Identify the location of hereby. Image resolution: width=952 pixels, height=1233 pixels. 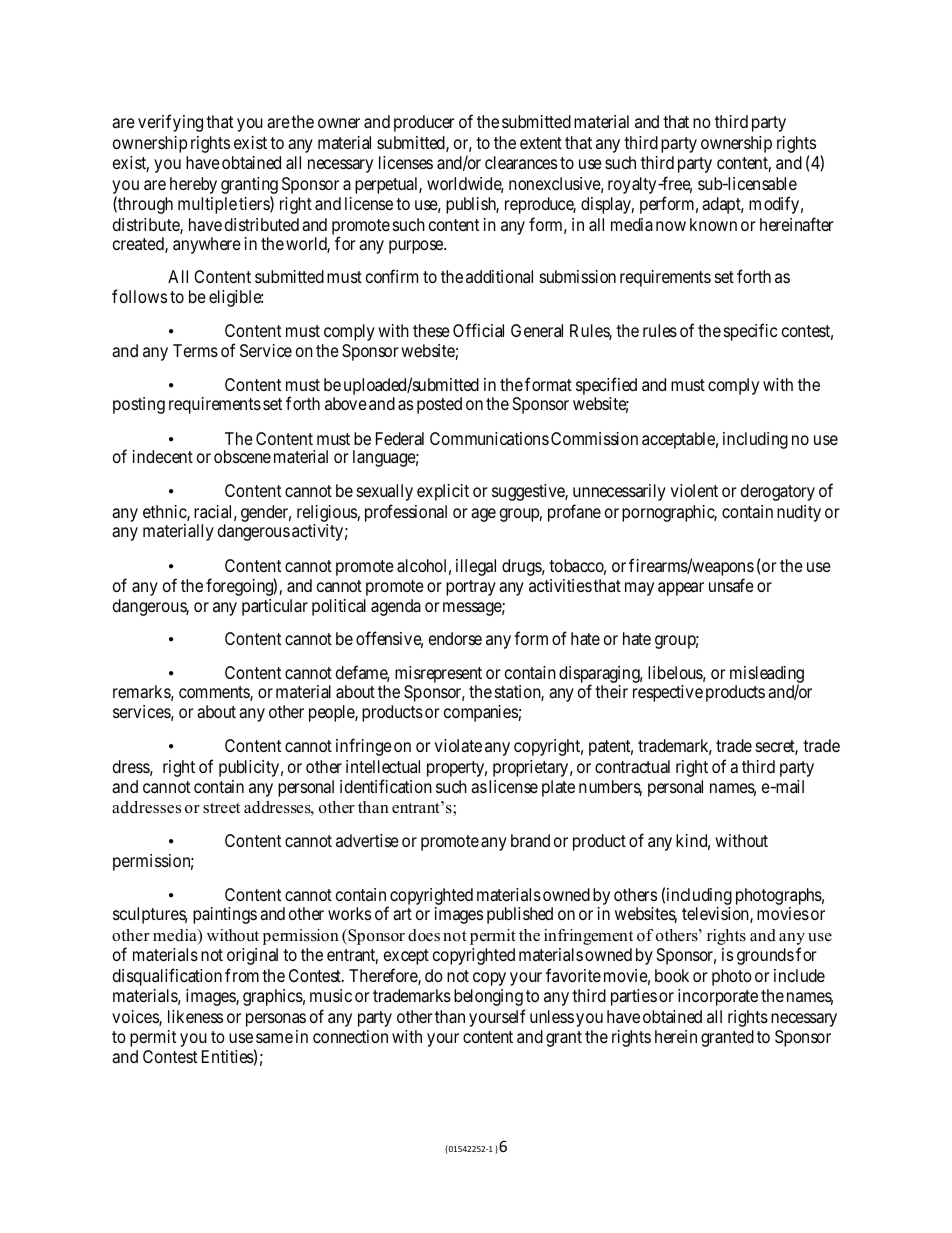
(193, 185).
